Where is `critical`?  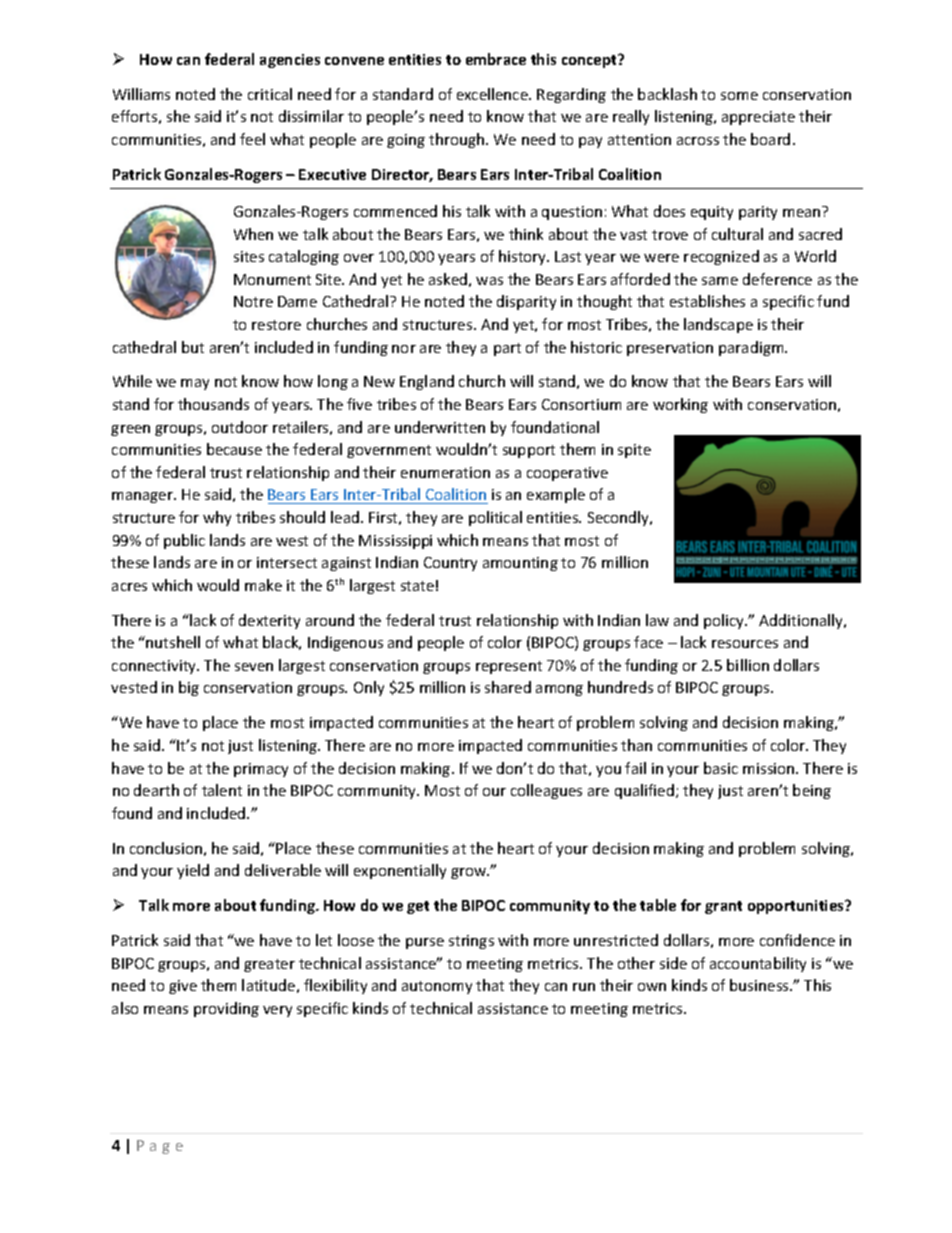
critical is located at coordinates (270, 94).
